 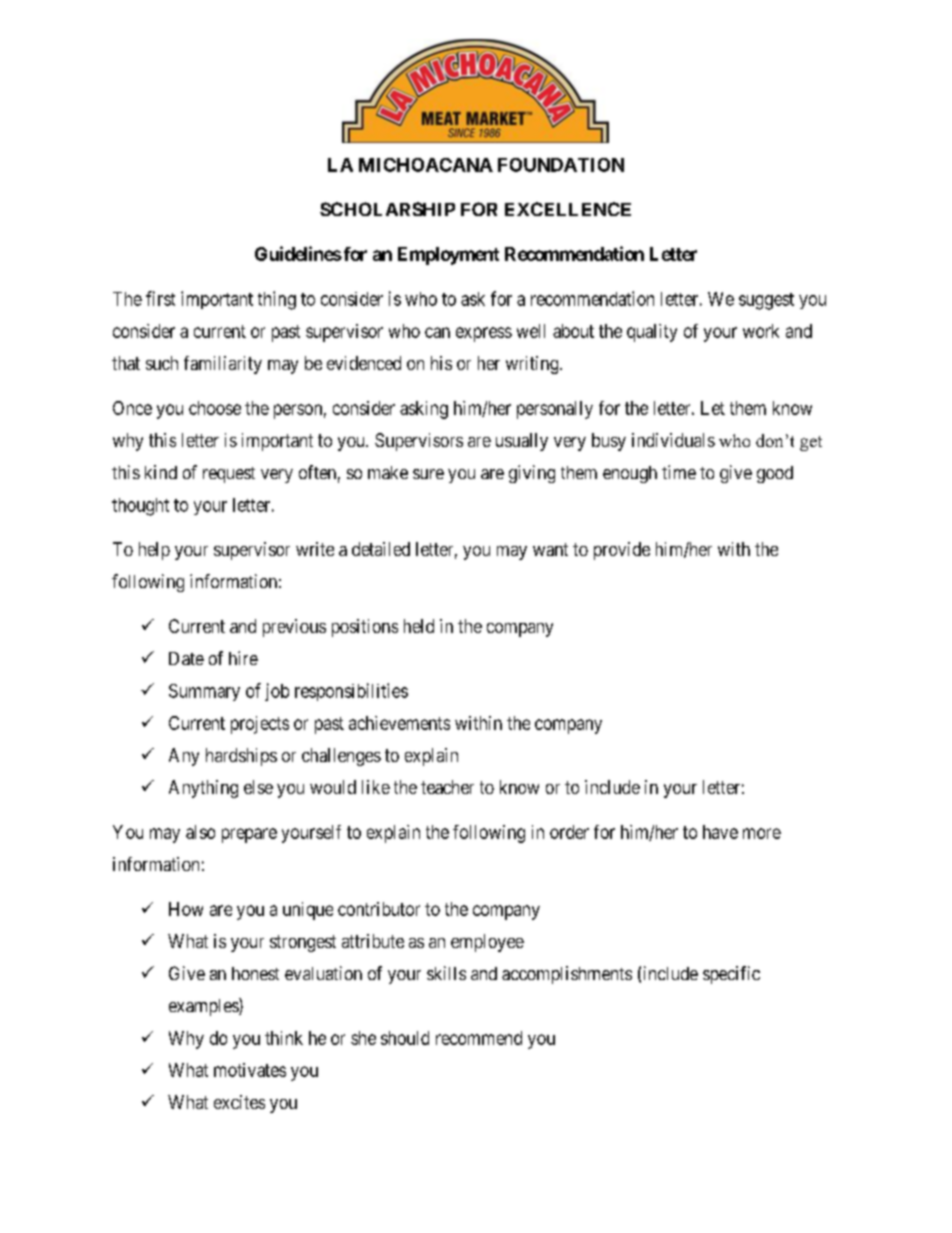 I want to click on held, so click(x=419, y=626).
